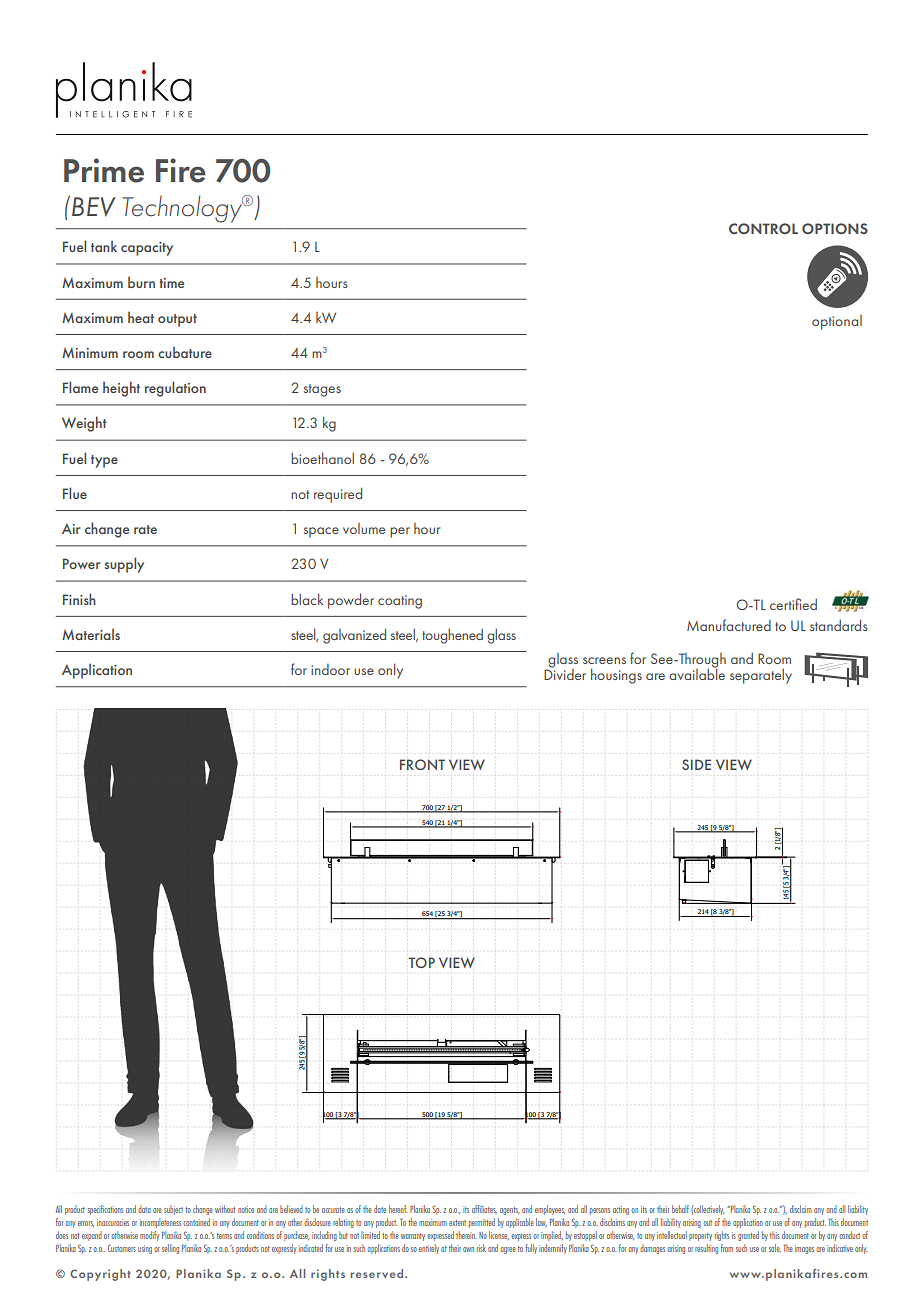 The image size is (924, 1308). I want to click on SIDE, so click(696, 764).
